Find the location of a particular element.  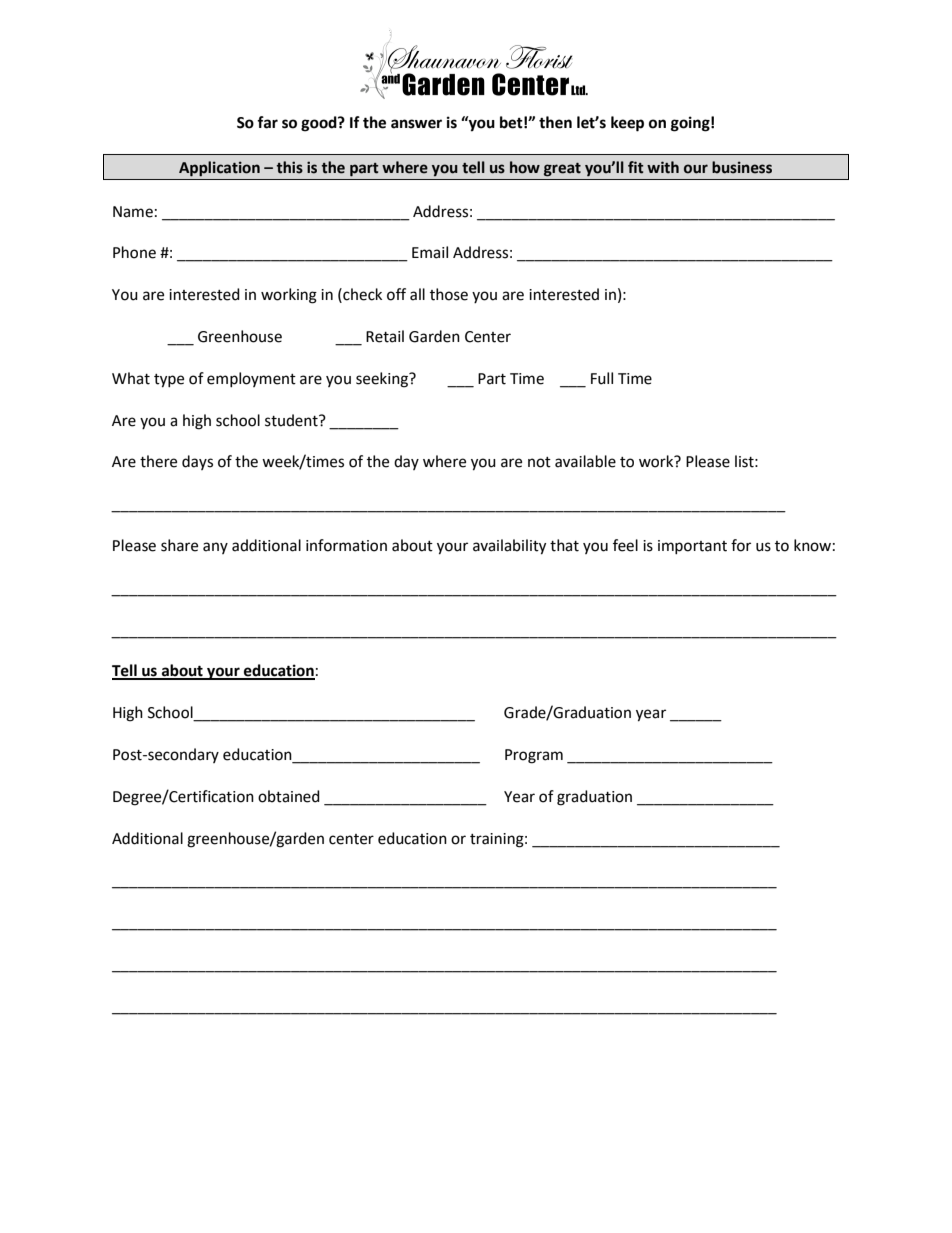

feel is located at coordinates (625, 545).
